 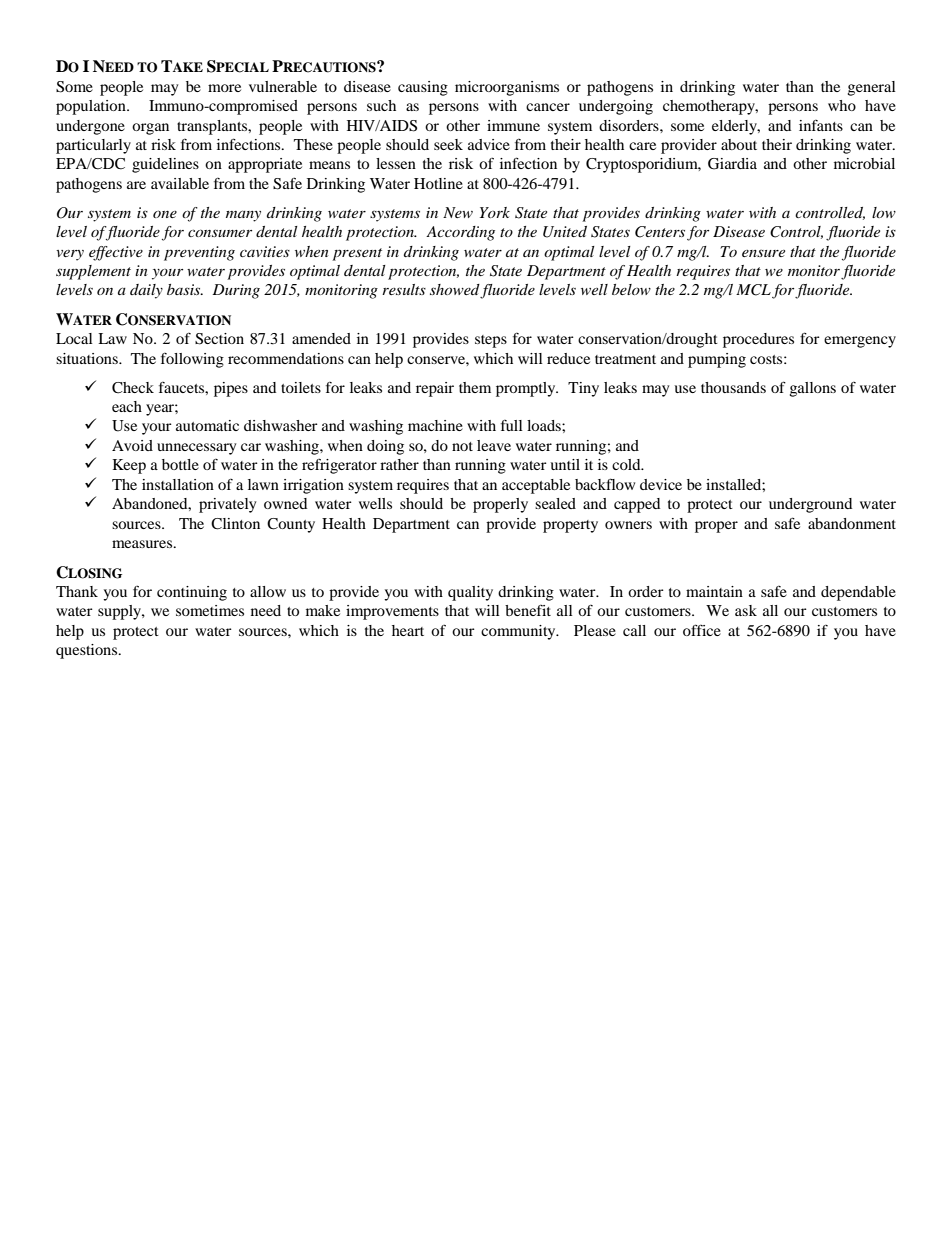 I want to click on questions, so click(x=88, y=651).
